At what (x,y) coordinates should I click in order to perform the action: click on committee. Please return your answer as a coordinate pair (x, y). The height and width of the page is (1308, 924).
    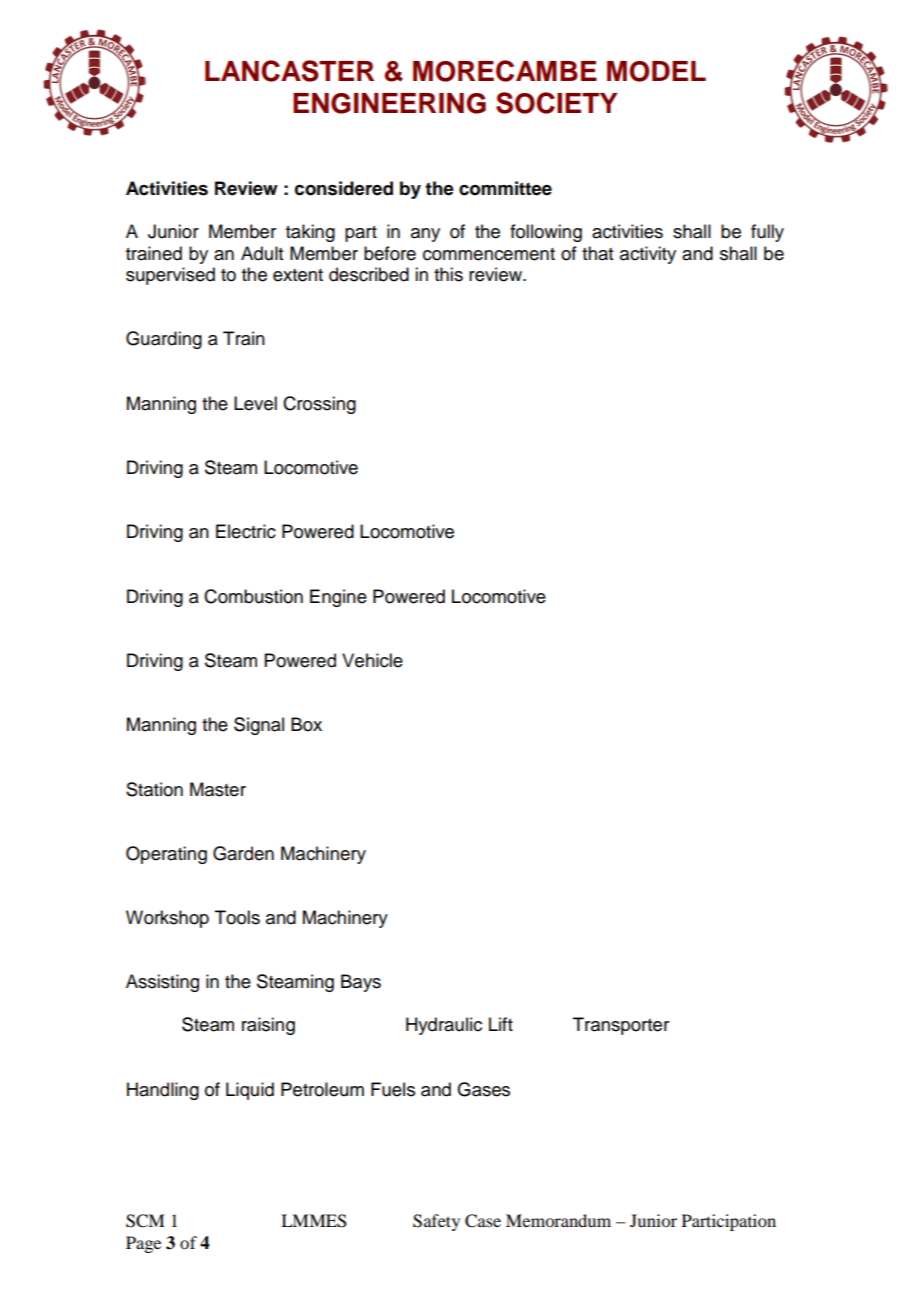
    Looking at the image, I should click on (505, 188).
